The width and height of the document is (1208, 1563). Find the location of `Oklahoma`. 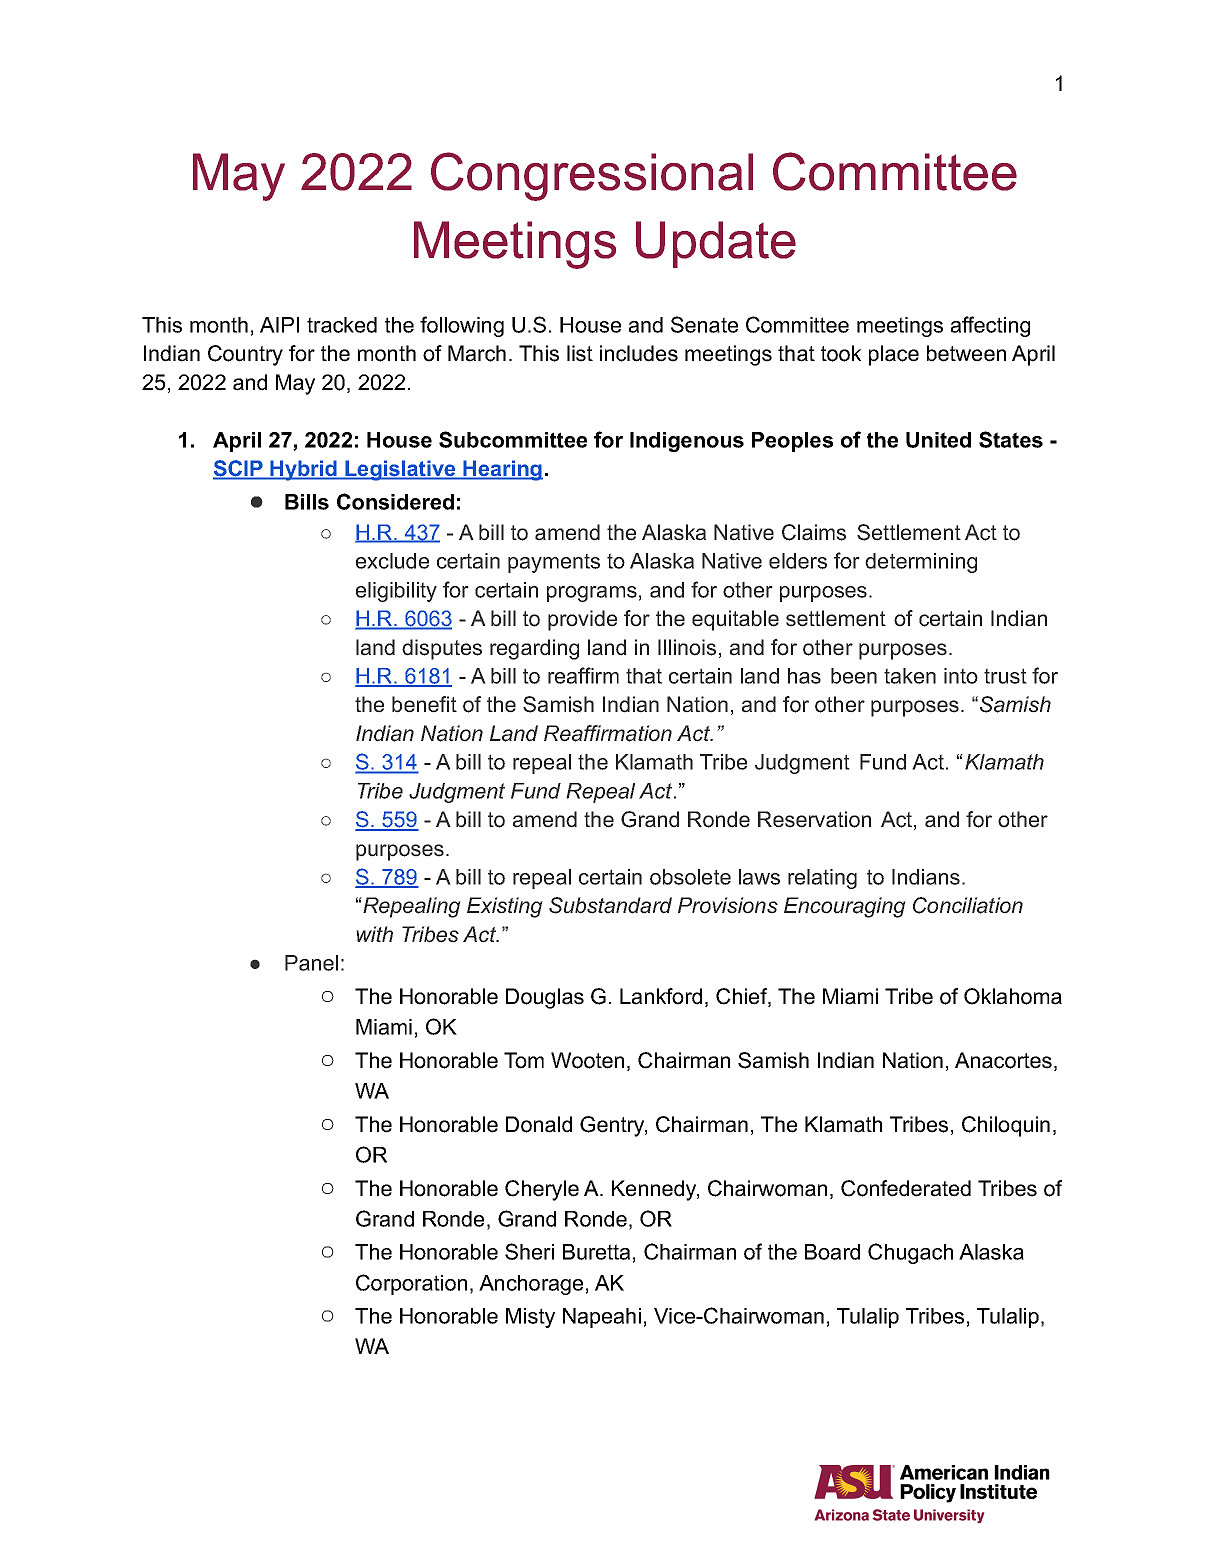

Oklahoma is located at coordinates (1013, 996).
